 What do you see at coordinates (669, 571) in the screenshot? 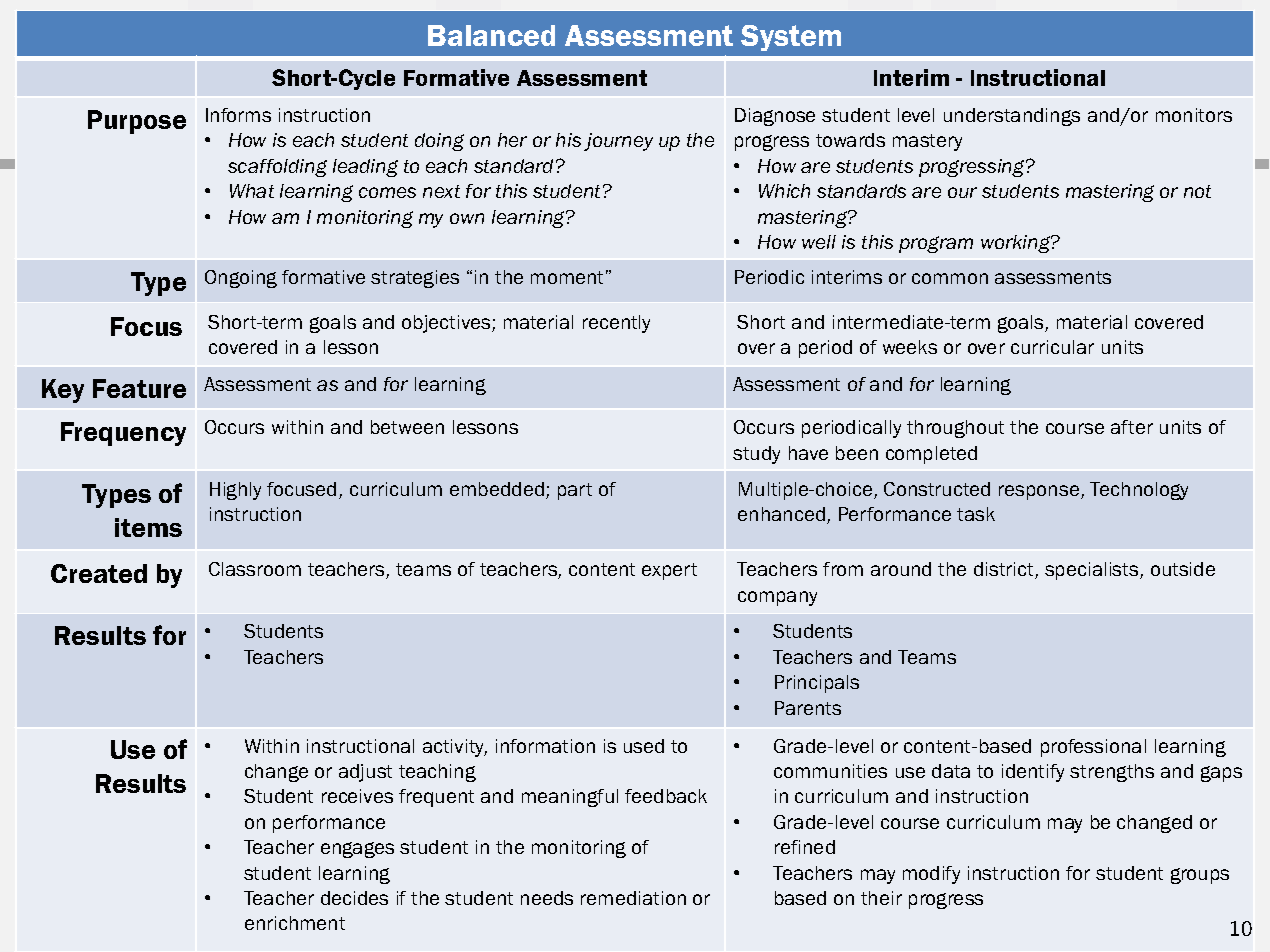
I see `expert` at bounding box center [669, 571].
